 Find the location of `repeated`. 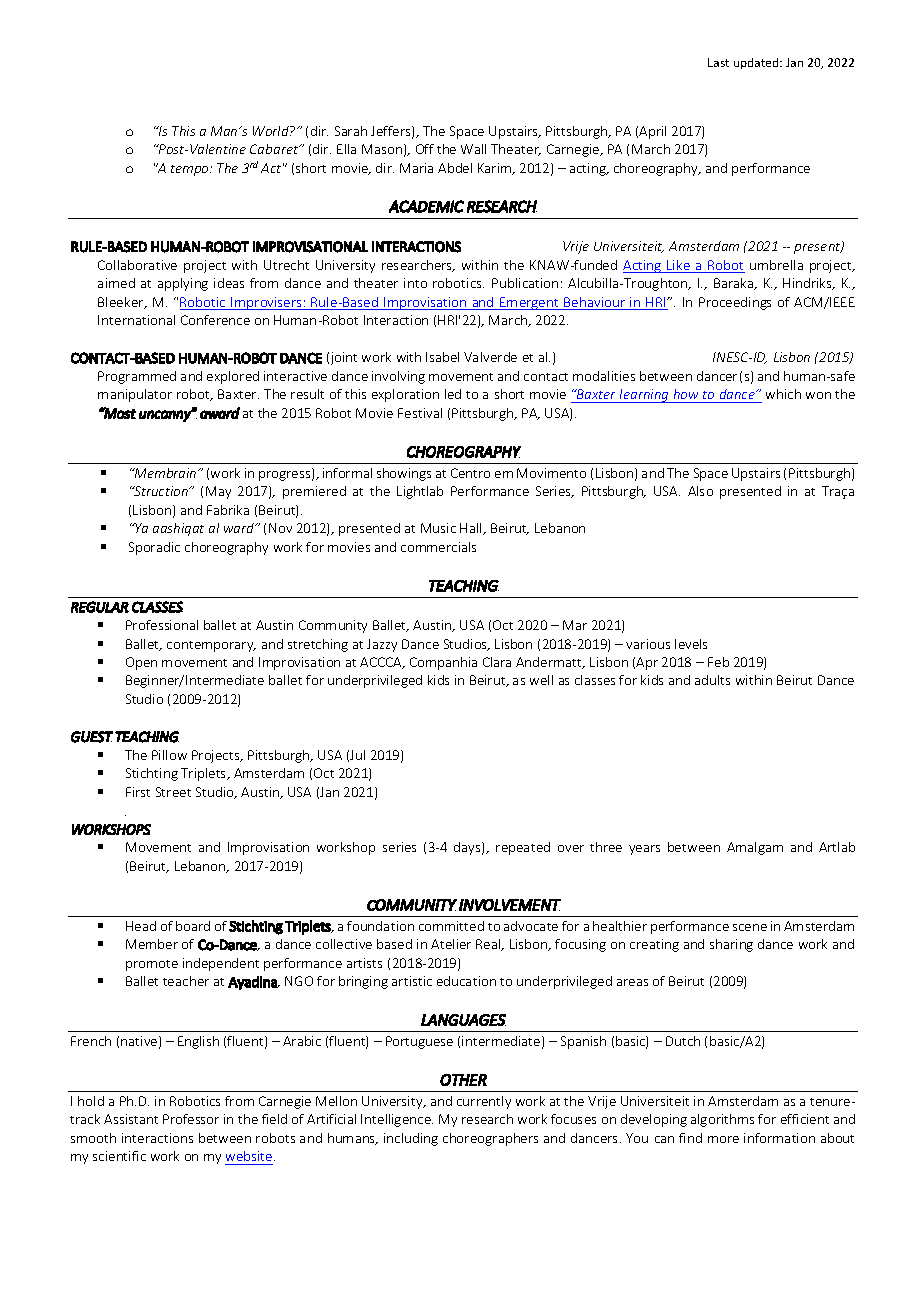

repeated is located at coordinates (523, 848).
